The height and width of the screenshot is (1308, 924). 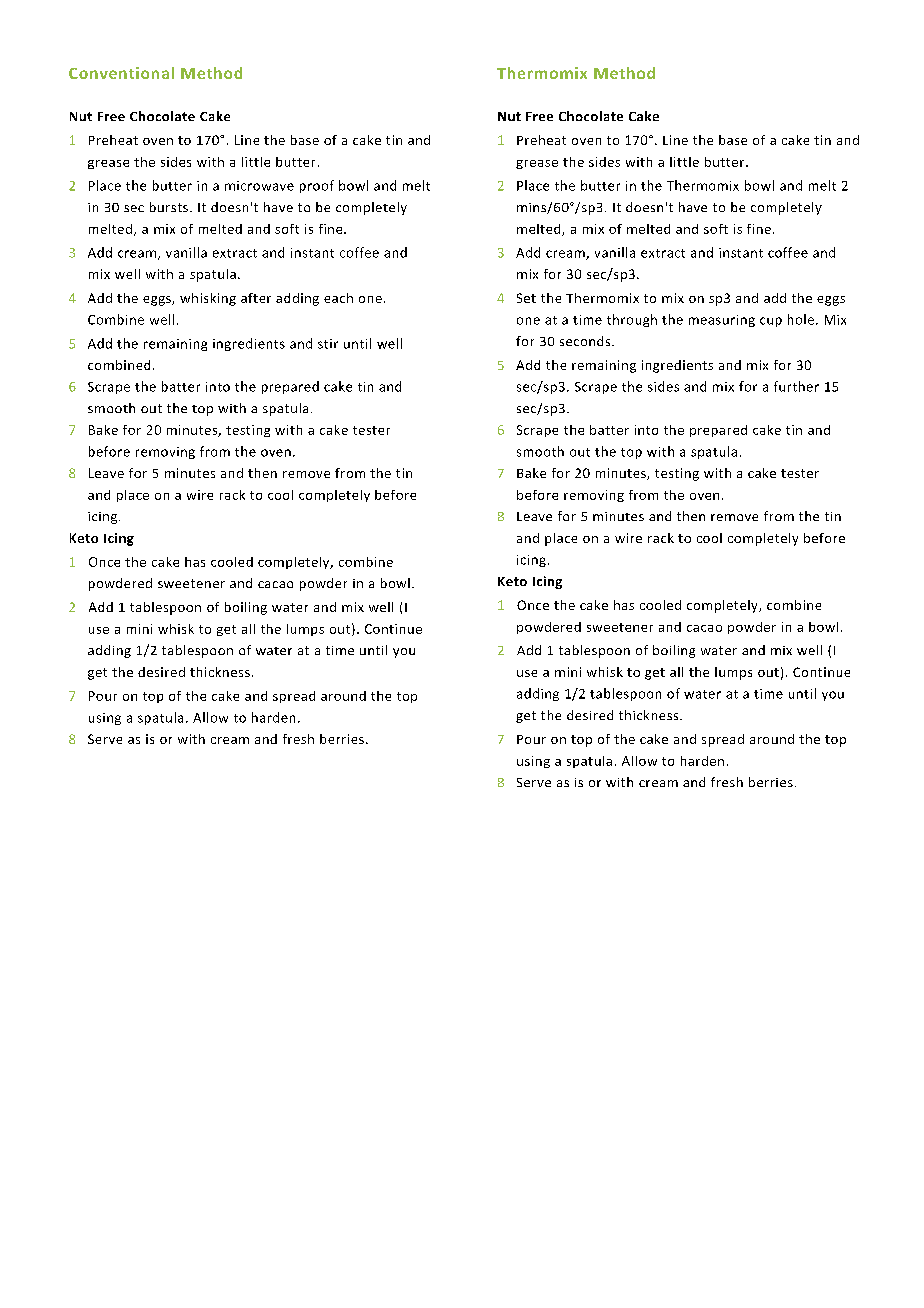 What do you see at coordinates (338, 298) in the screenshot?
I see `each` at bounding box center [338, 298].
